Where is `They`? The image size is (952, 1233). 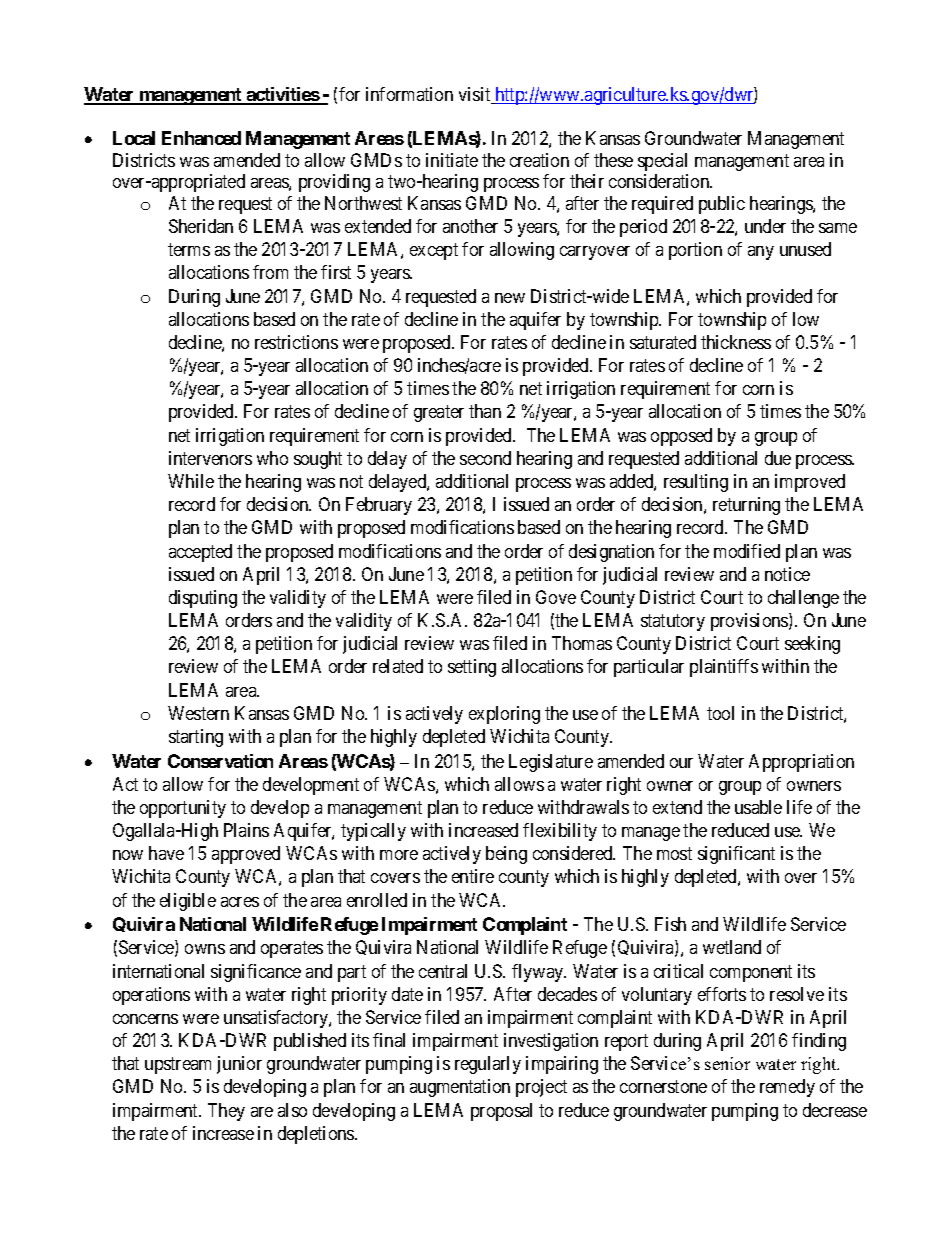
They is located at coordinates (226, 1112).
